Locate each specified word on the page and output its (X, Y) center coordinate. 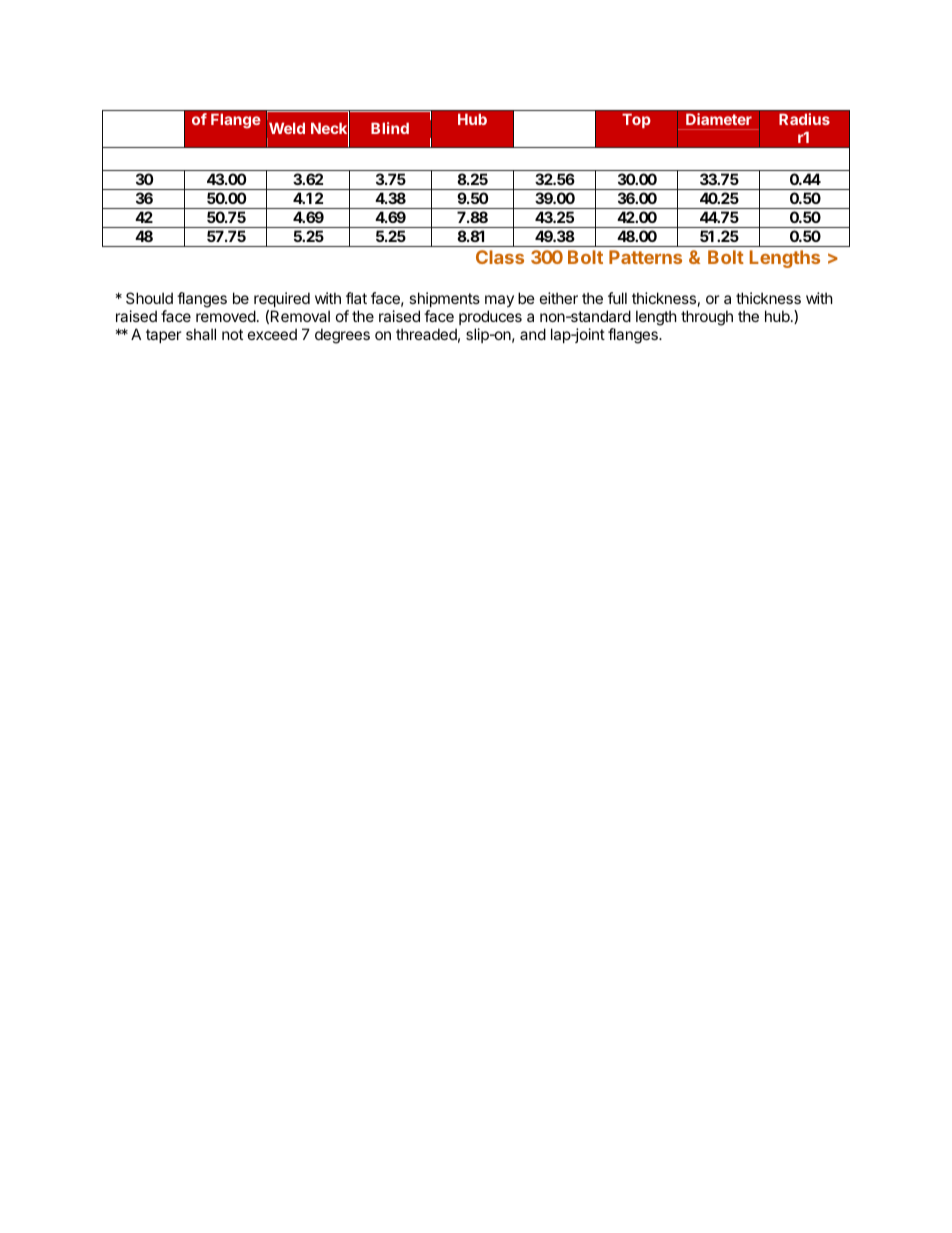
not (232, 334)
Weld (287, 128)
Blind (390, 128)
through (707, 318)
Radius (804, 119)
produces (490, 317)
